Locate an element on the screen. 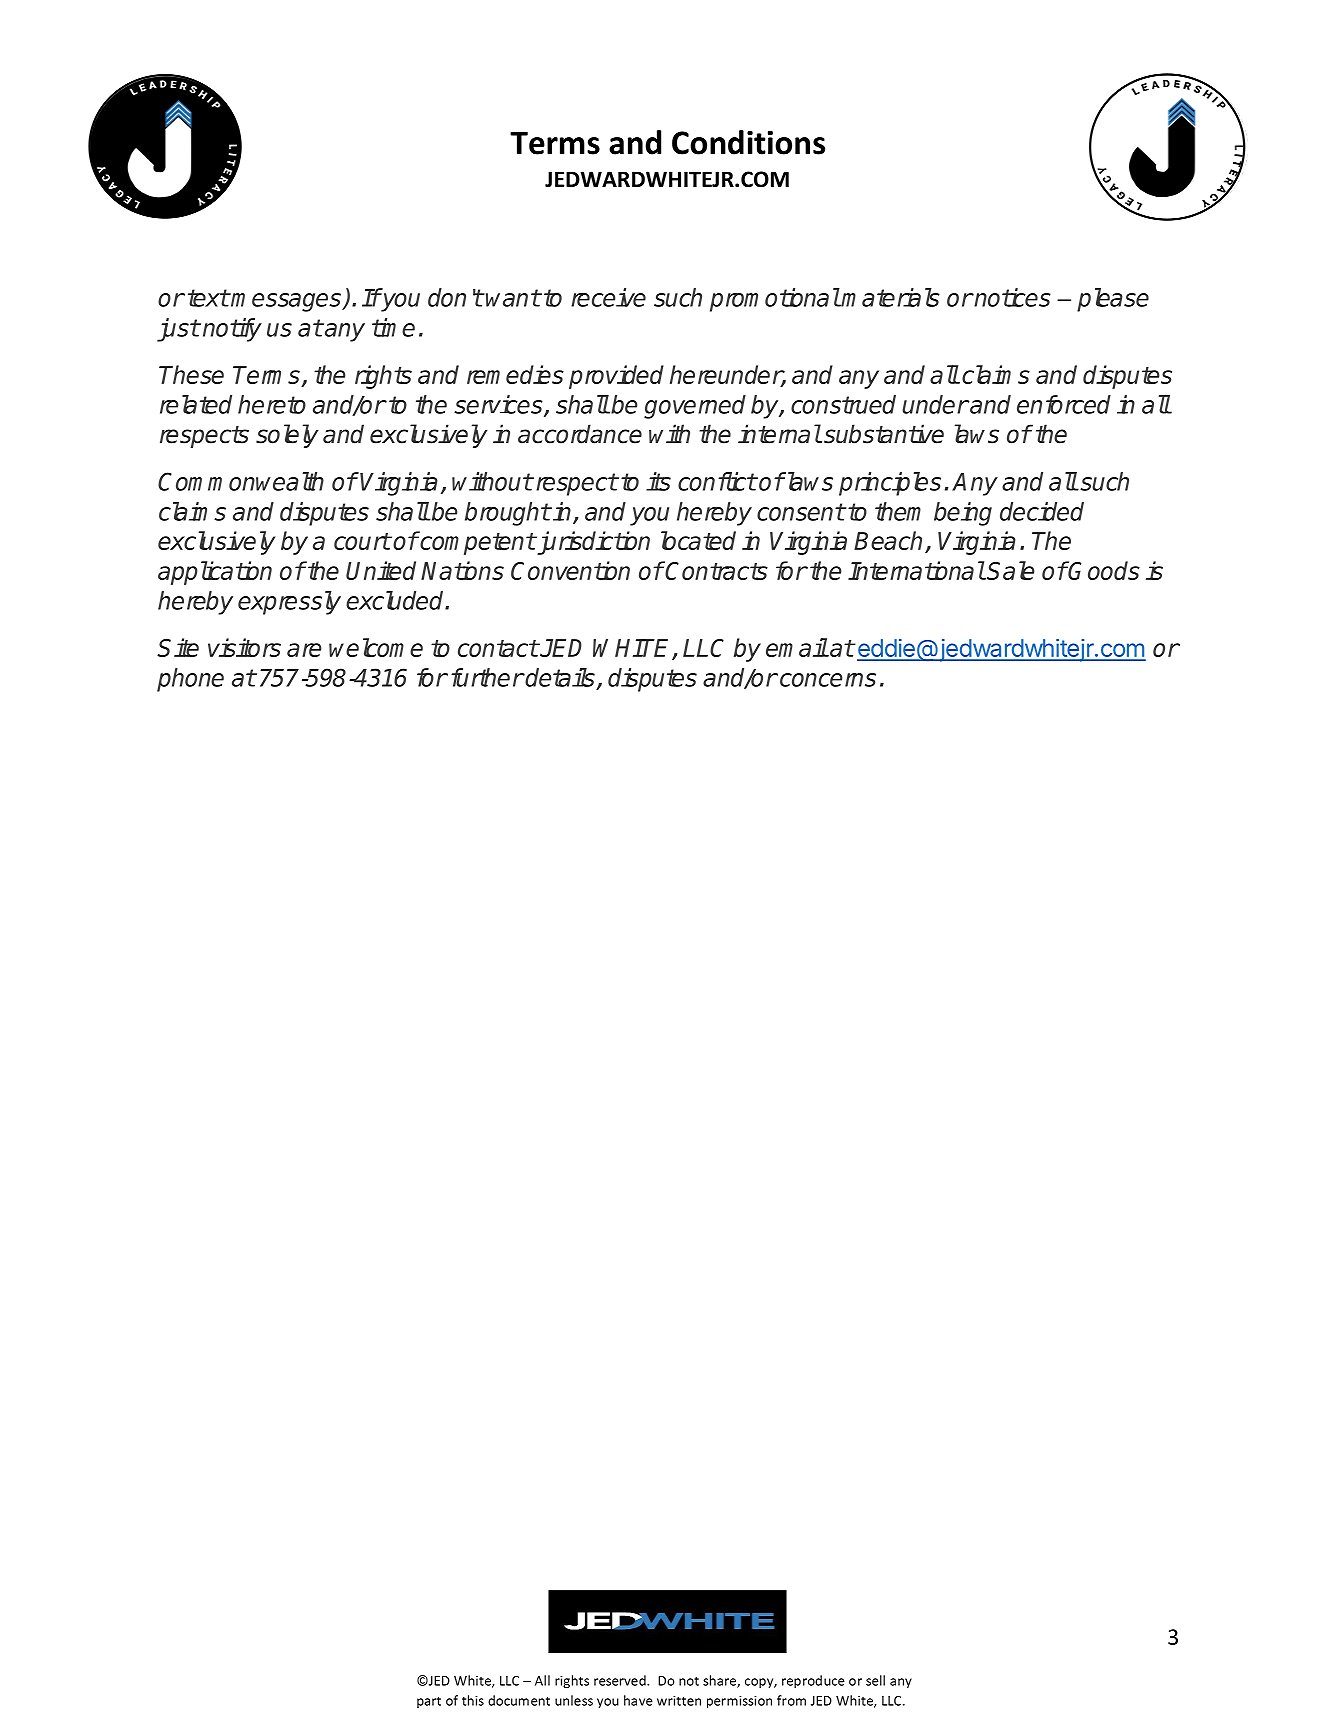 This screenshot has width=1336, height=1729. Conditions is located at coordinates (748, 142).
